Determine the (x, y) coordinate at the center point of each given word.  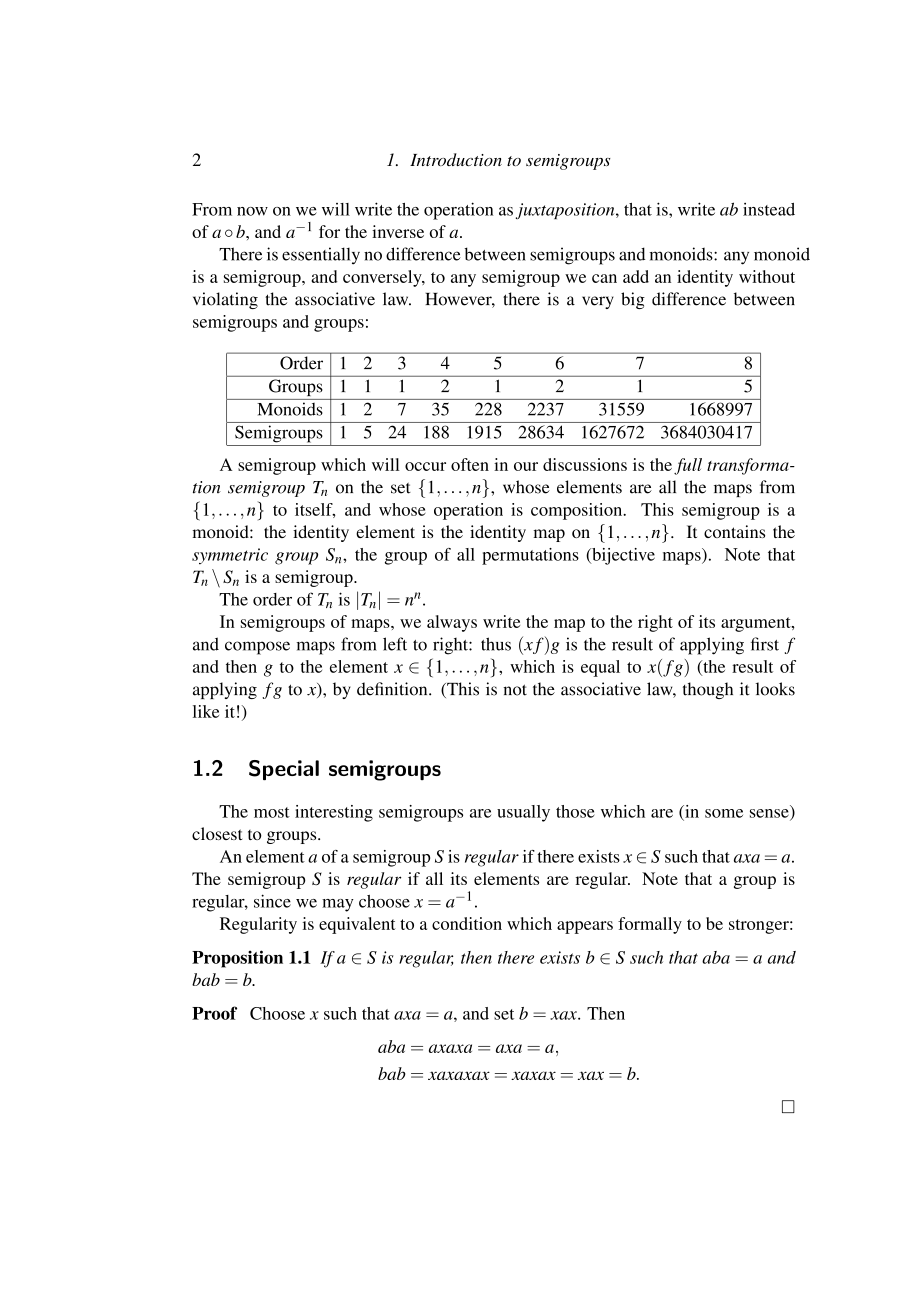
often (470, 464)
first (765, 644)
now (252, 211)
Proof (214, 1013)
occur (425, 466)
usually (523, 813)
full (688, 466)
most (272, 812)
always (452, 623)
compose (257, 648)
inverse (398, 231)
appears (585, 927)
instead (769, 209)
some (724, 813)
